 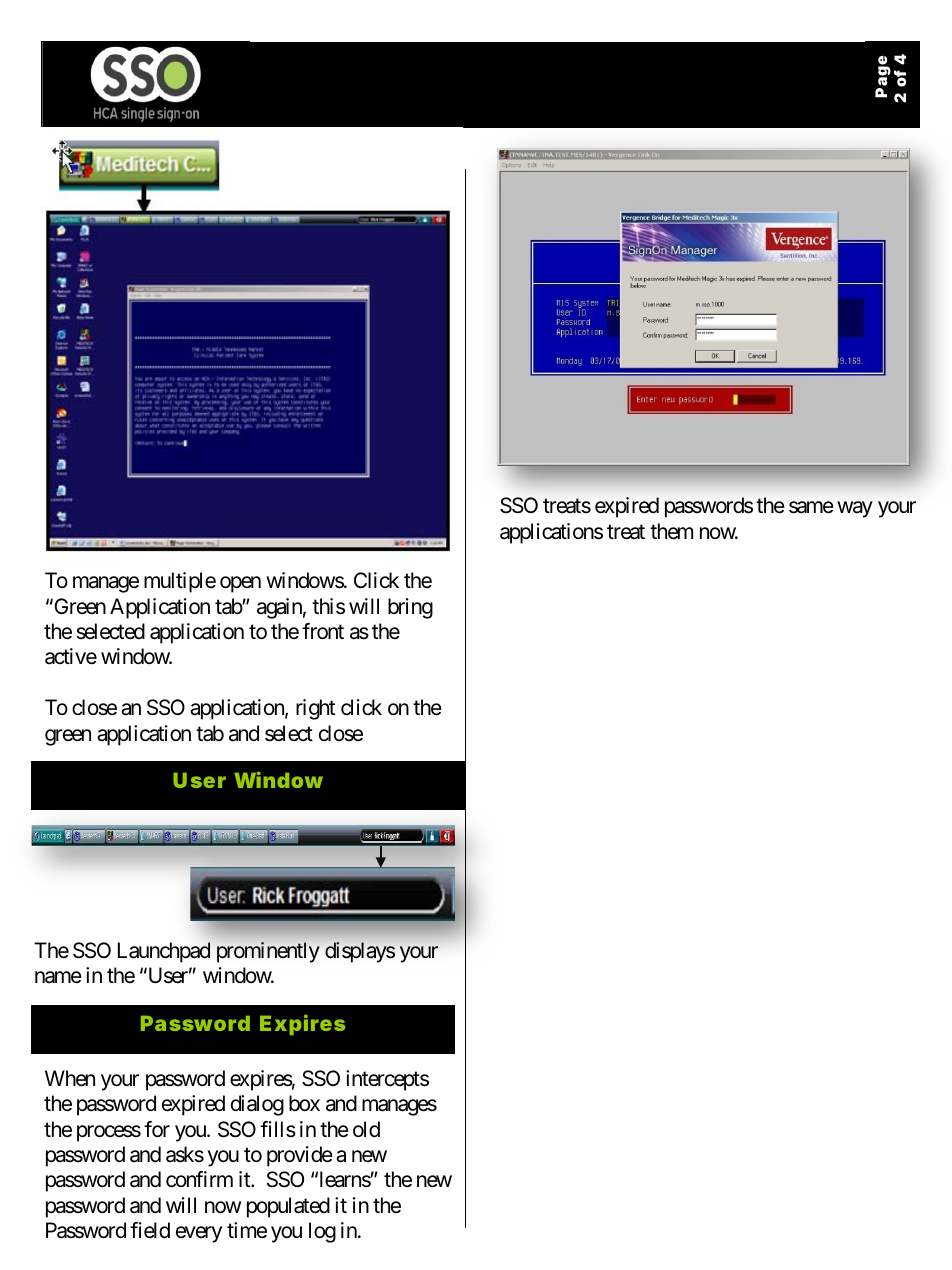 I want to click on provide, so click(x=300, y=1156).
